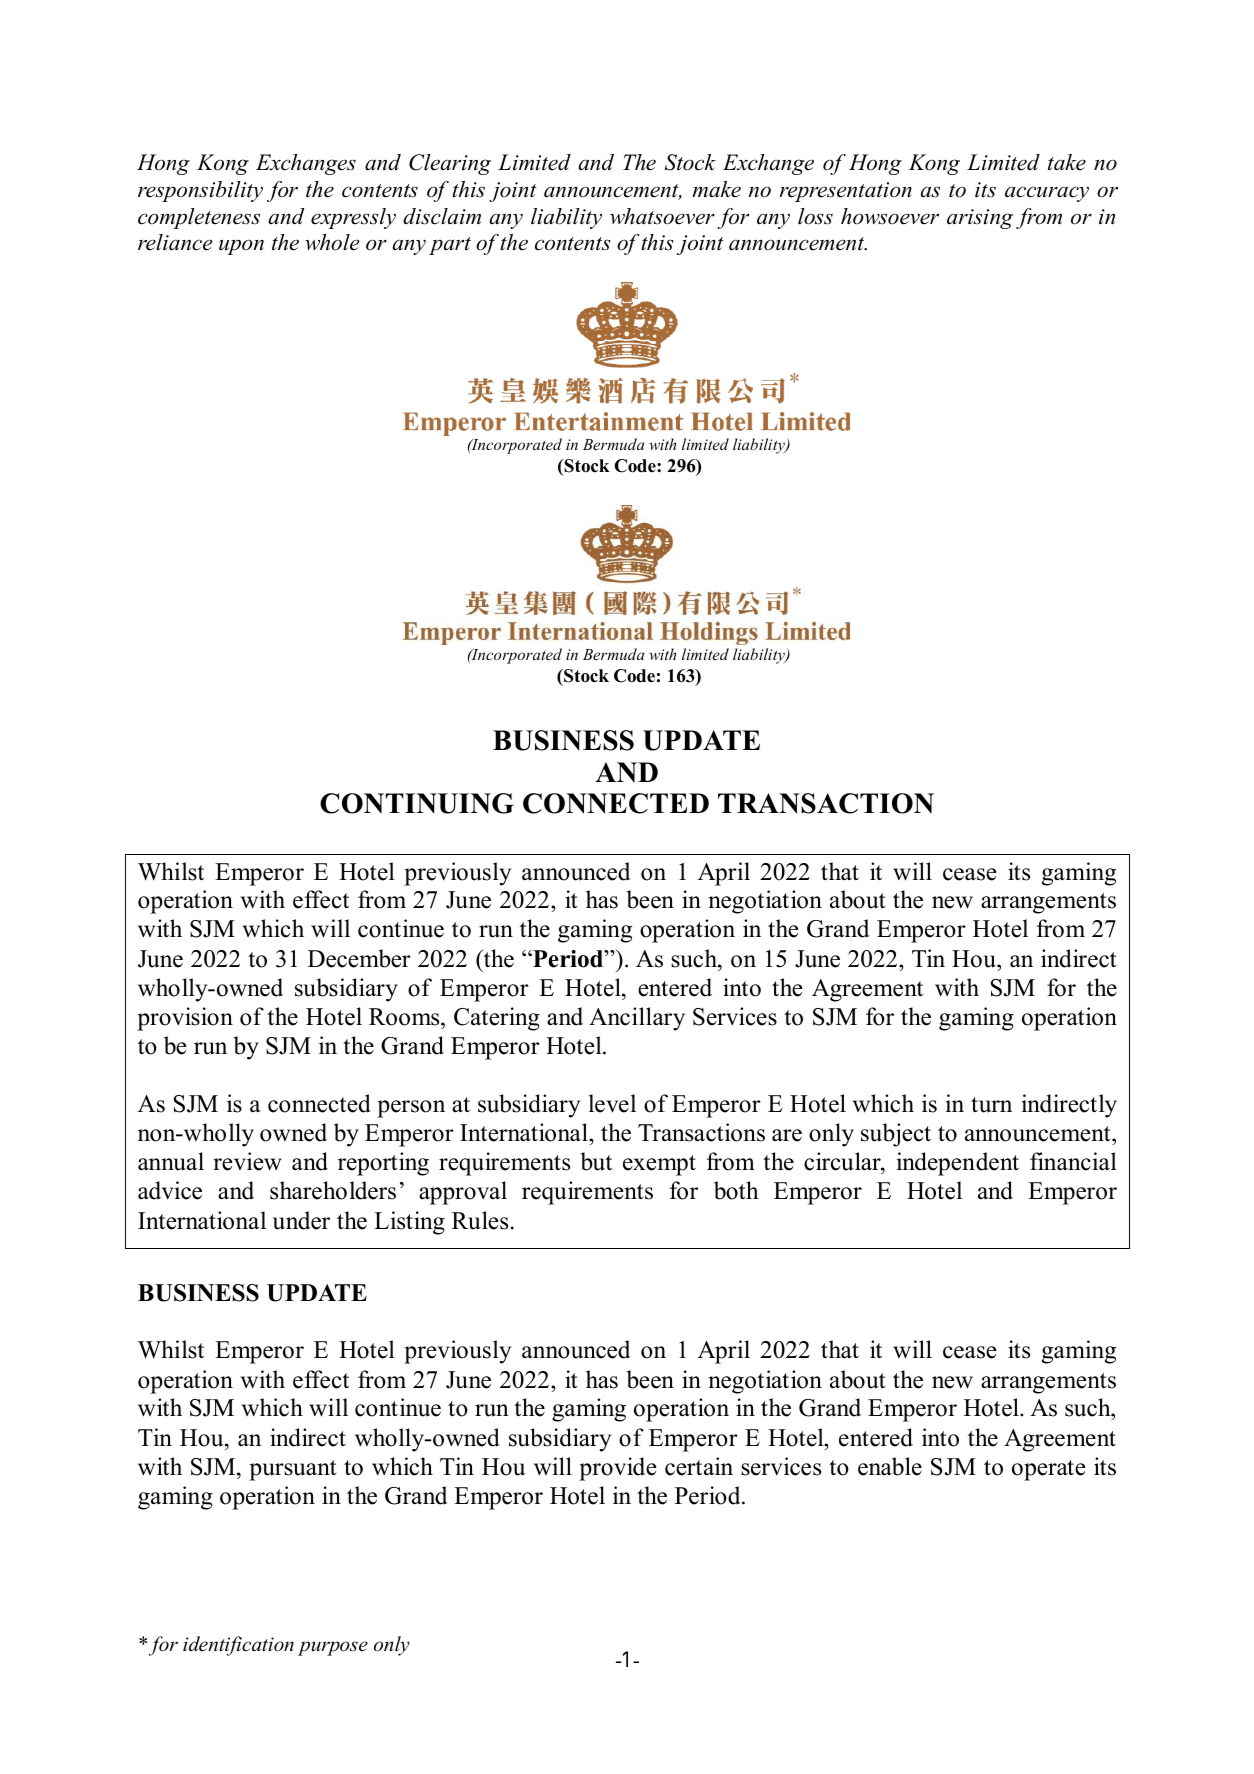 Image resolution: width=1254 pixels, height=1774 pixels. Describe the element at coordinates (662, 216) in the screenshot. I see `whatsoever` at that location.
